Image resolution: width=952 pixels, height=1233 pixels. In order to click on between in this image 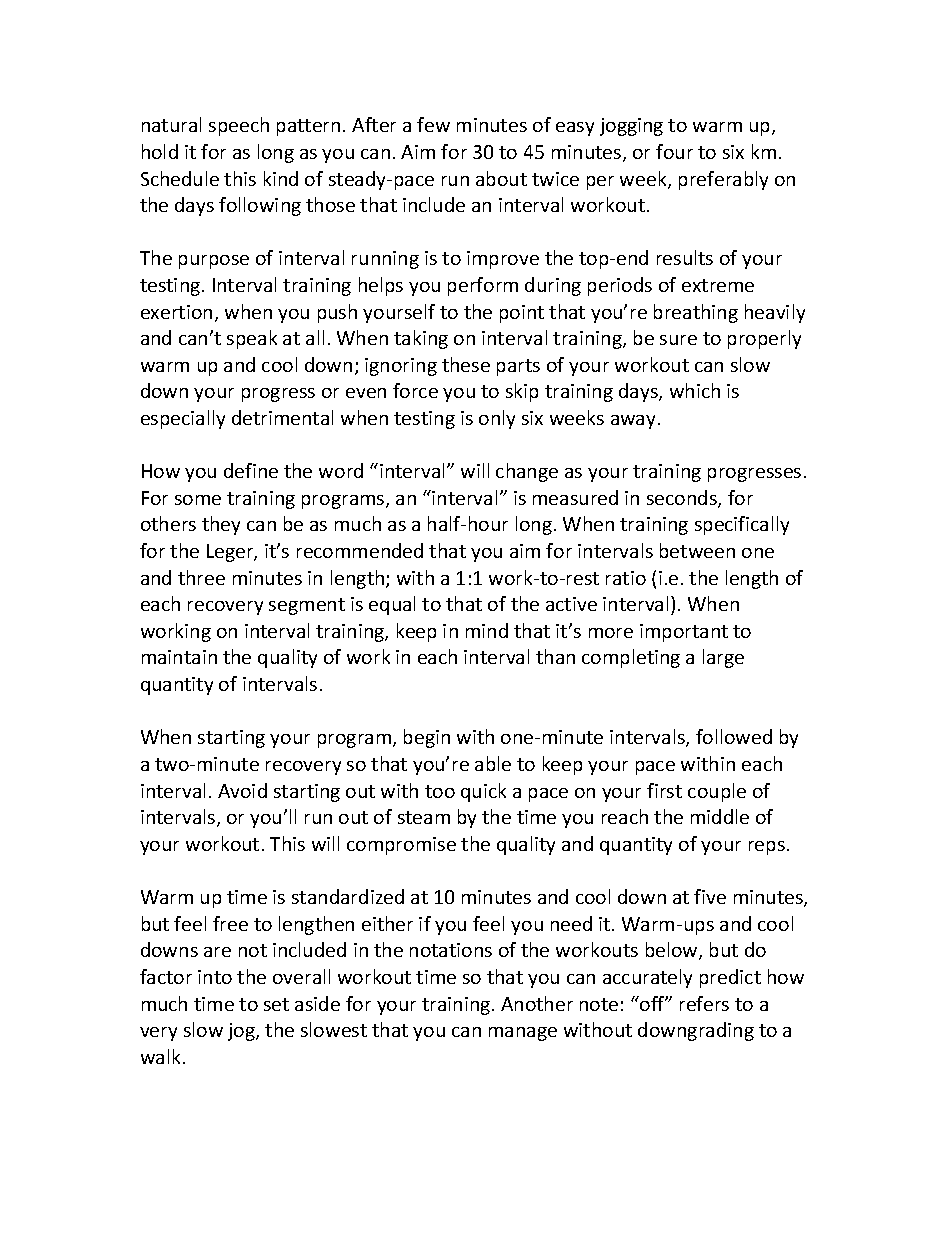, I will do `click(697, 550)`.
